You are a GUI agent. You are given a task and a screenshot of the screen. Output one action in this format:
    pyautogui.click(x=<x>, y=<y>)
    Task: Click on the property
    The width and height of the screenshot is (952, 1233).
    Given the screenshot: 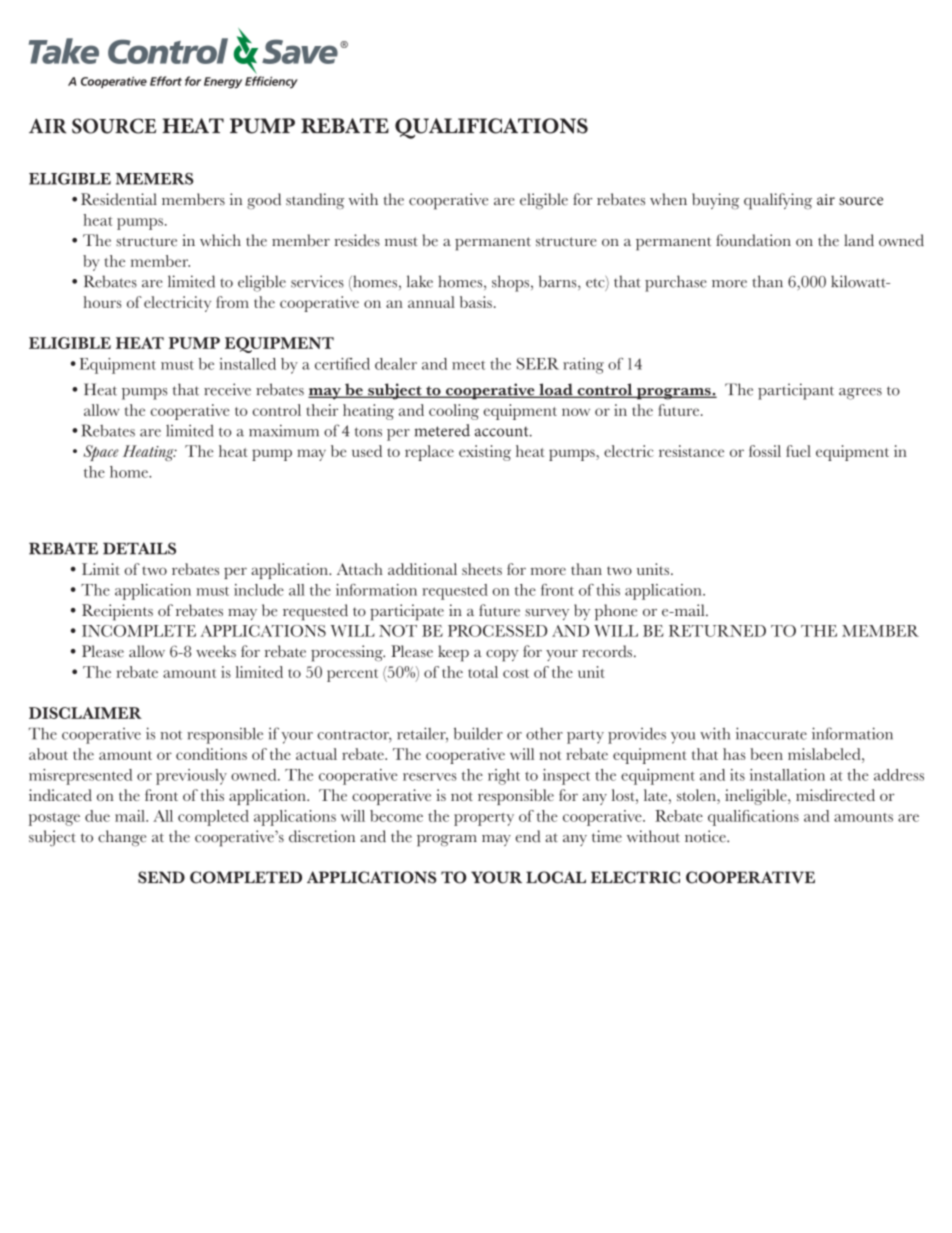 What is the action you would take?
    pyautogui.click(x=484, y=819)
